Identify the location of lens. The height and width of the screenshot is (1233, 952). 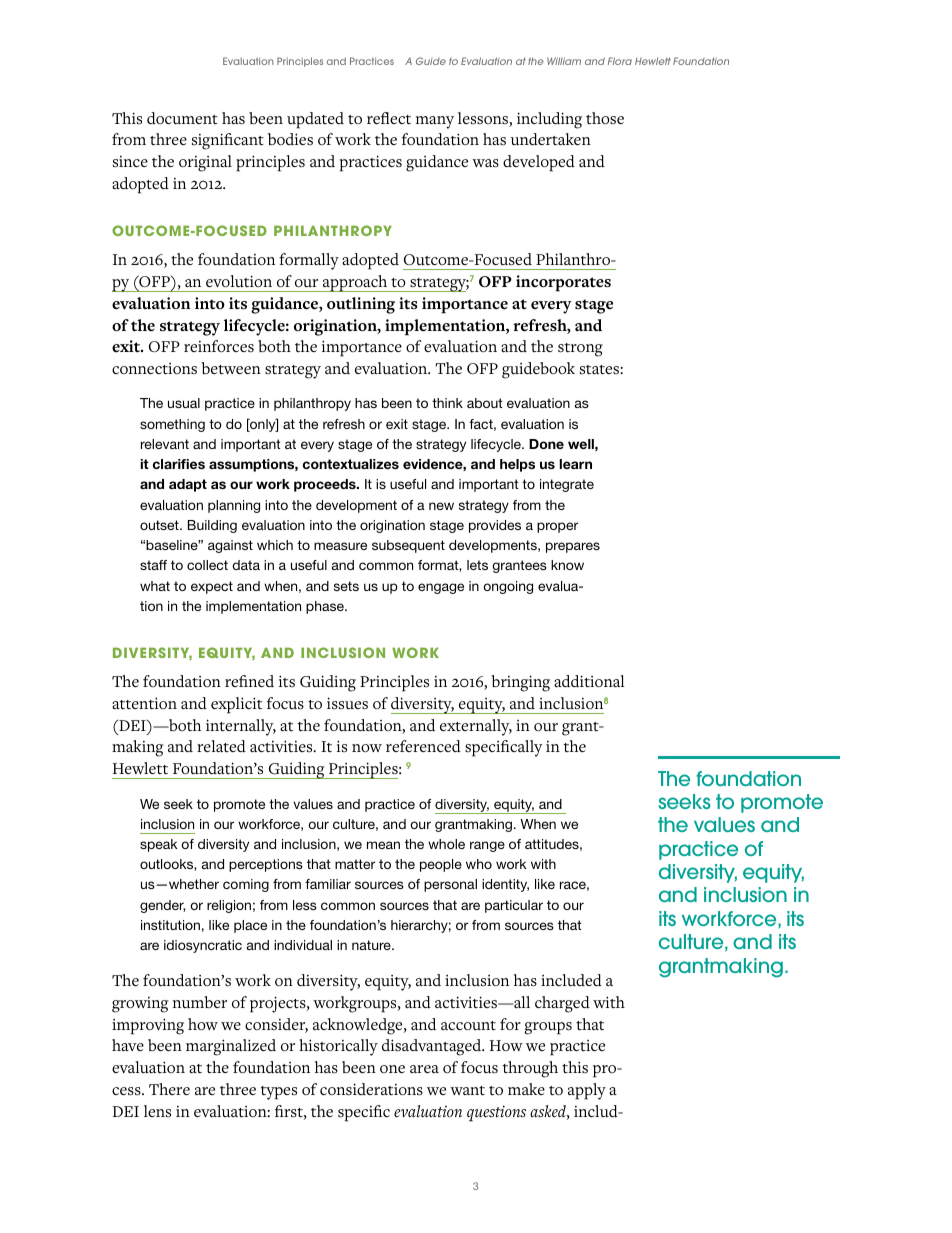
(157, 1111).
